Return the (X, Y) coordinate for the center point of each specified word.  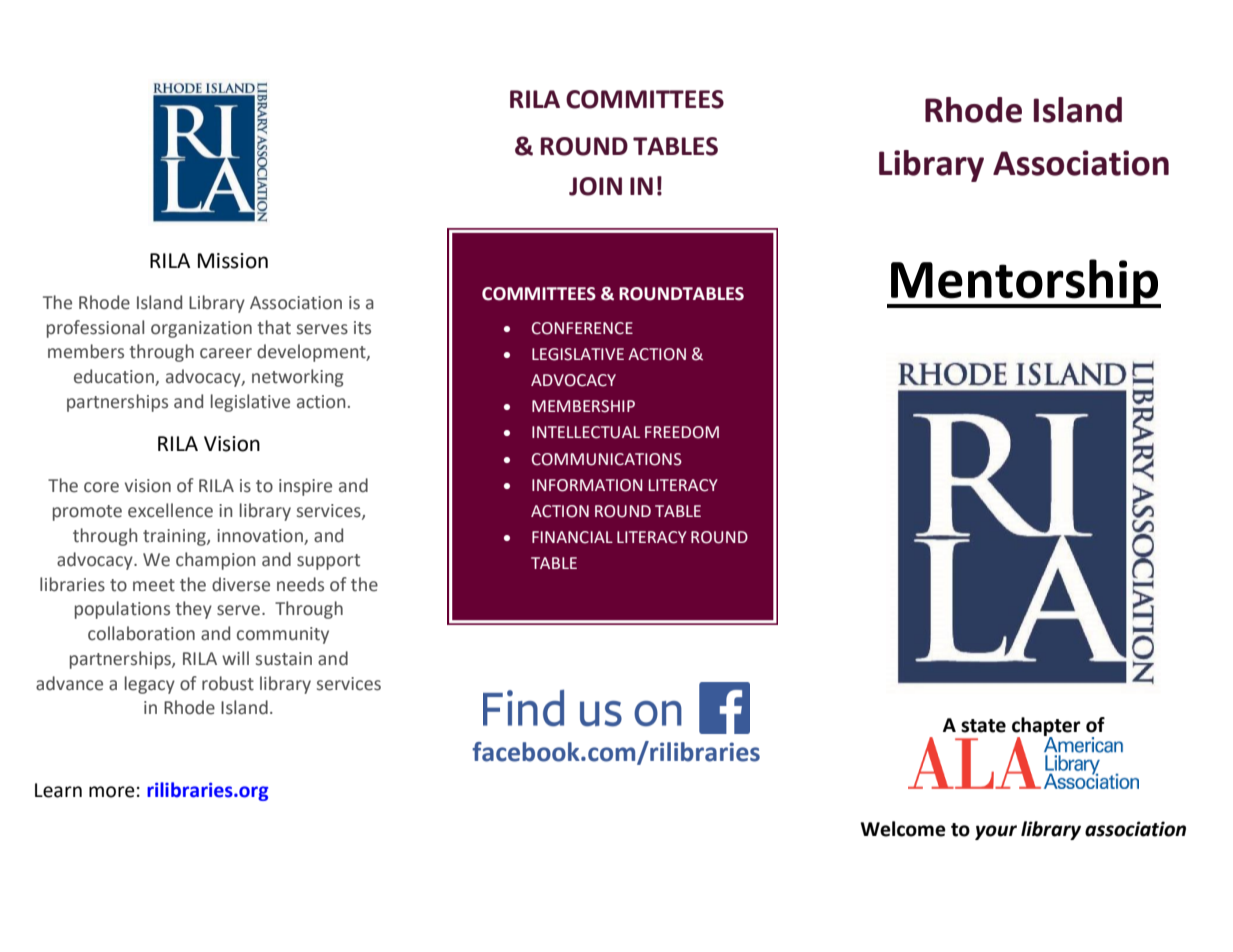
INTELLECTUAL (586, 432)
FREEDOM (682, 432)
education (115, 377)
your (996, 832)
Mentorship (1025, 283)
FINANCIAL (572, 537)
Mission (233, 261)
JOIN (595, 186)
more (112, 792)
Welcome (903, 829)
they (193, 610)
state (983, 726)
